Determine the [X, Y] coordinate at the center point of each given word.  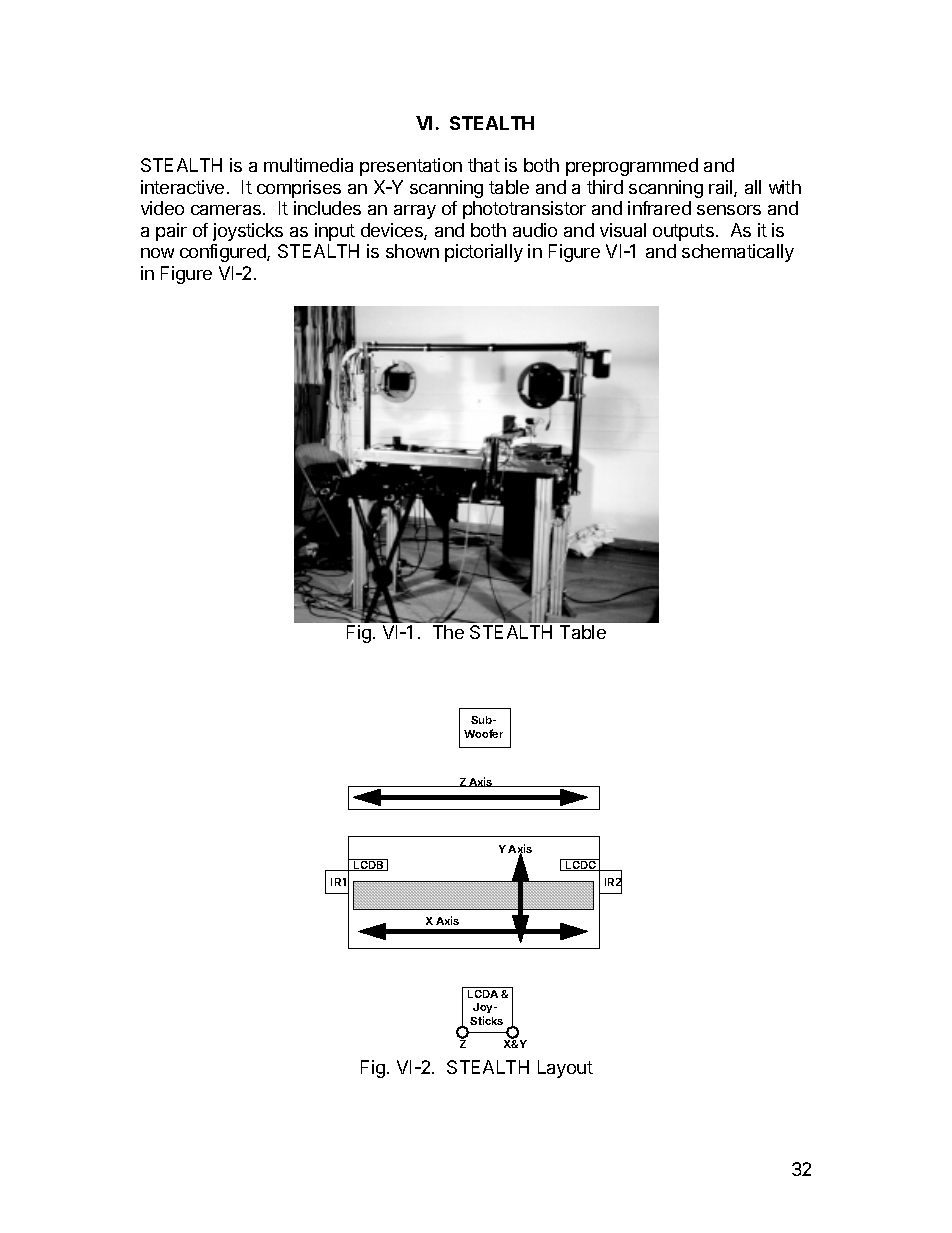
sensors [729, 210]
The [448, 632]
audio [535, 230]
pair [171, 232]
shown [412, 251]
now [157, 253]
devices [393, 231]
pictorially [484, 253]
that [484, 165]
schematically [738, 253]
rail [722, 188]
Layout [565, 1069]
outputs [683, 232]
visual [623, 230]
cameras [227, 210]
